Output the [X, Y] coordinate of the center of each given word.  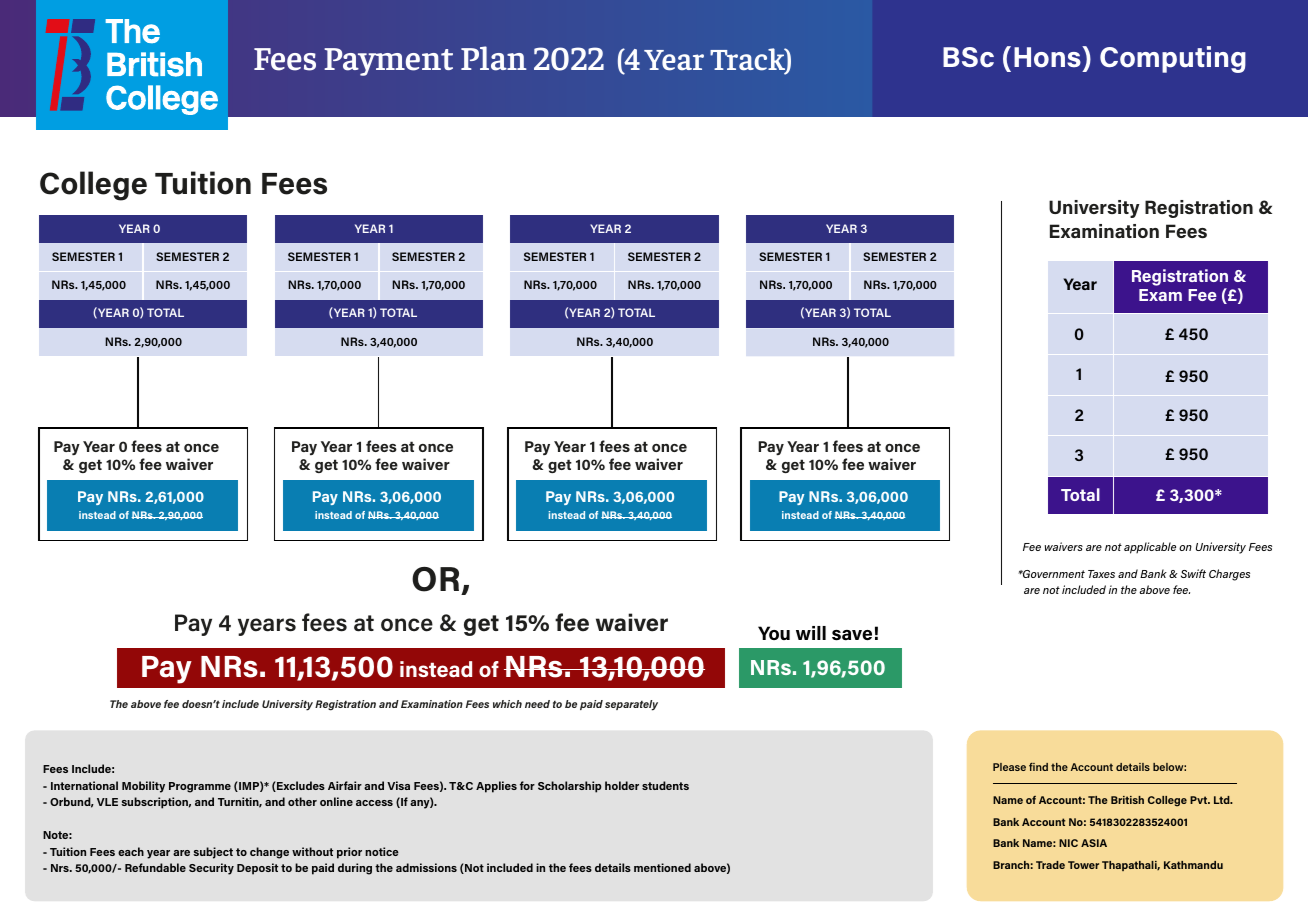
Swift [1193, 573]
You [774, 633]
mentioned [662, 867]
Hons [1048, 57]
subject [213, 853]
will [811, 633]
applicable [1150, 548]
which [507, 704]
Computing [1173, 59]
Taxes [1101, 574]
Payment [388, 62]
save [852, 635]
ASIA [1094, 843]
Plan [494, 58]
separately [631, 705]
